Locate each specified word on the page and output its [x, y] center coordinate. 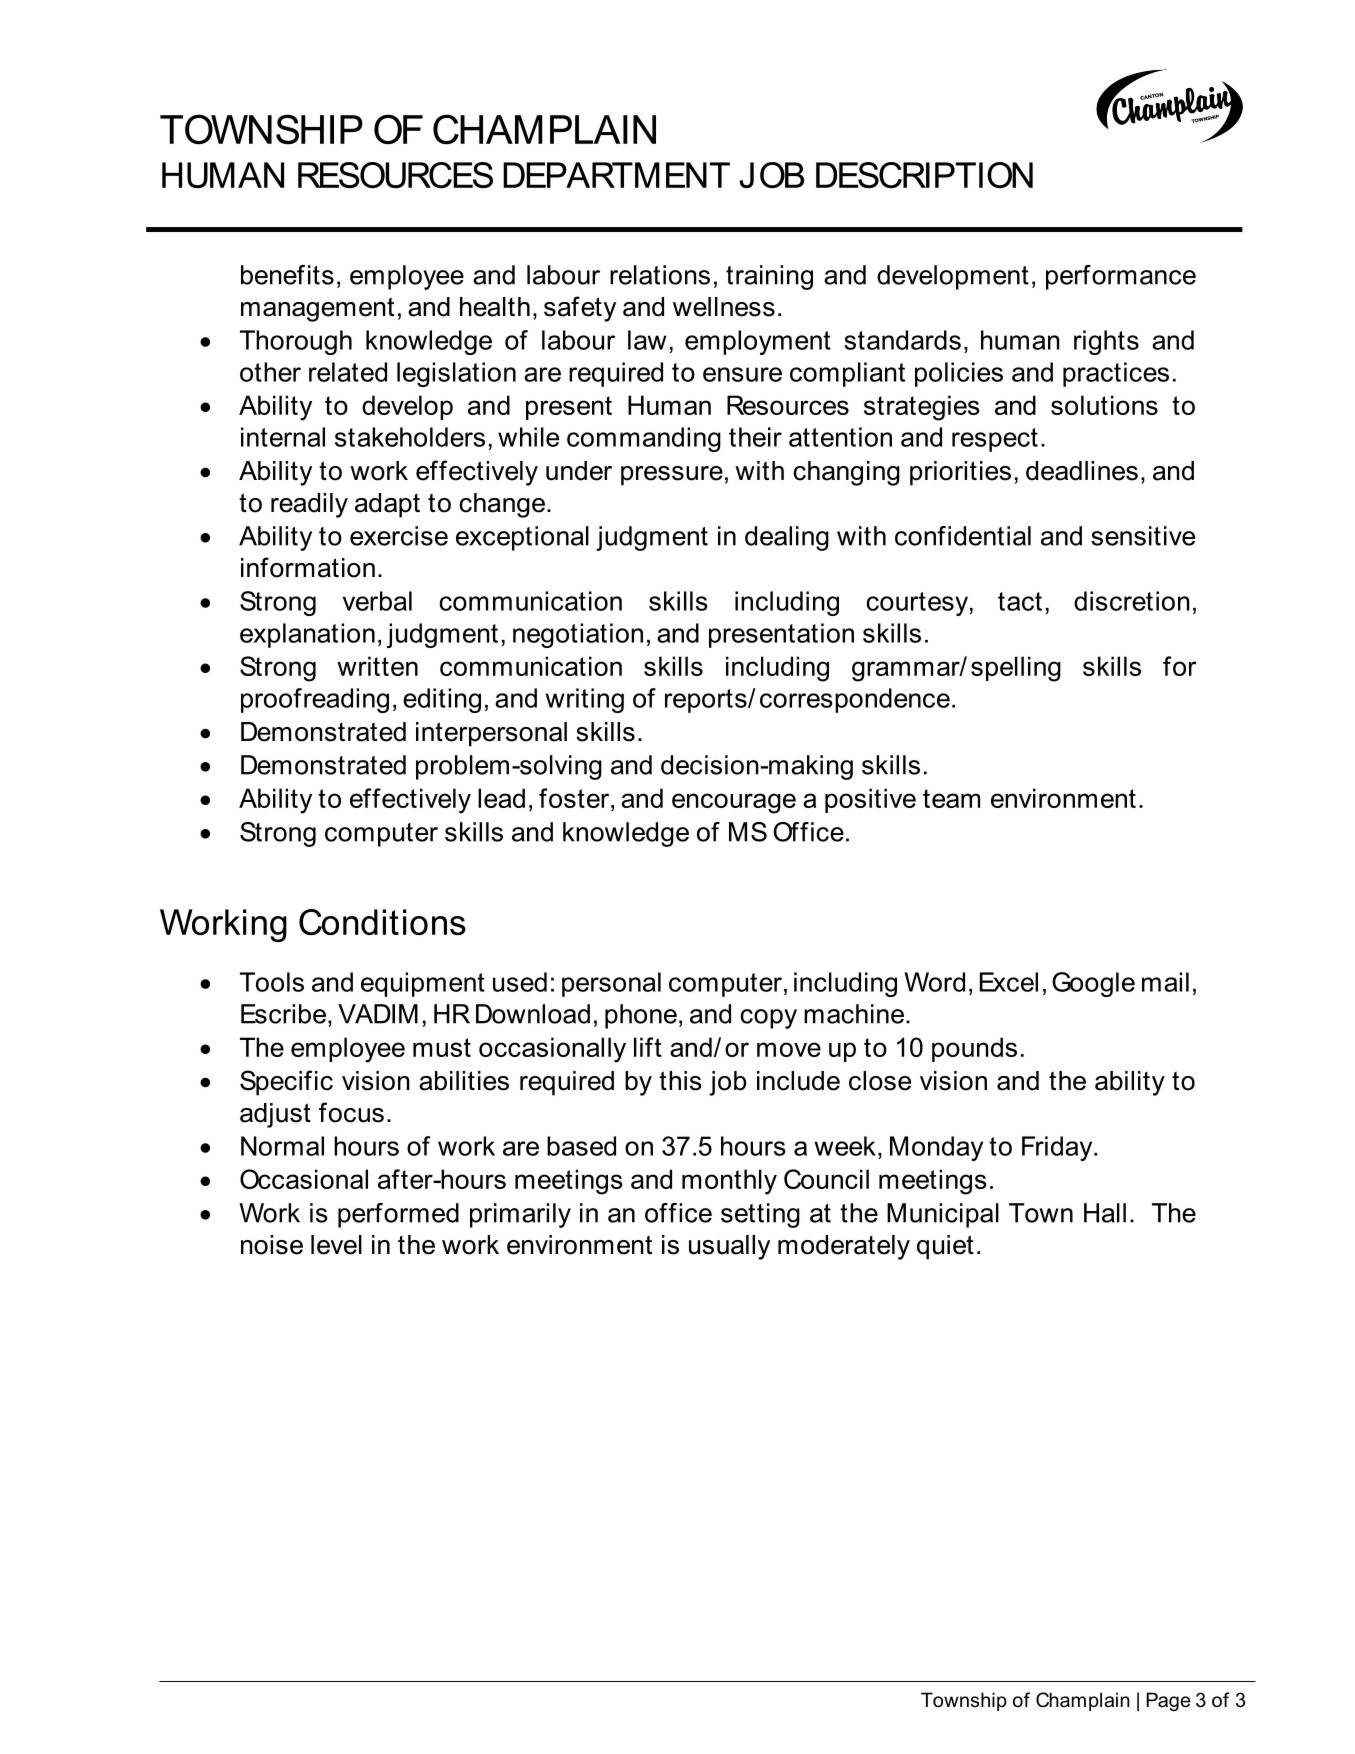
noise [272, 1245]
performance [1121, 277]
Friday [1058, 1148]
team [951, 798]
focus [351, 1112]
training [769, 277]
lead [501, 798]
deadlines [1082, 471]
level [336, 1245]
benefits [287, 275]
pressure [672, 476]
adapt [387, 505]
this [680, 1081]
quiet [945, 1247]
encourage [734, 803]
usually [729, 1247]
